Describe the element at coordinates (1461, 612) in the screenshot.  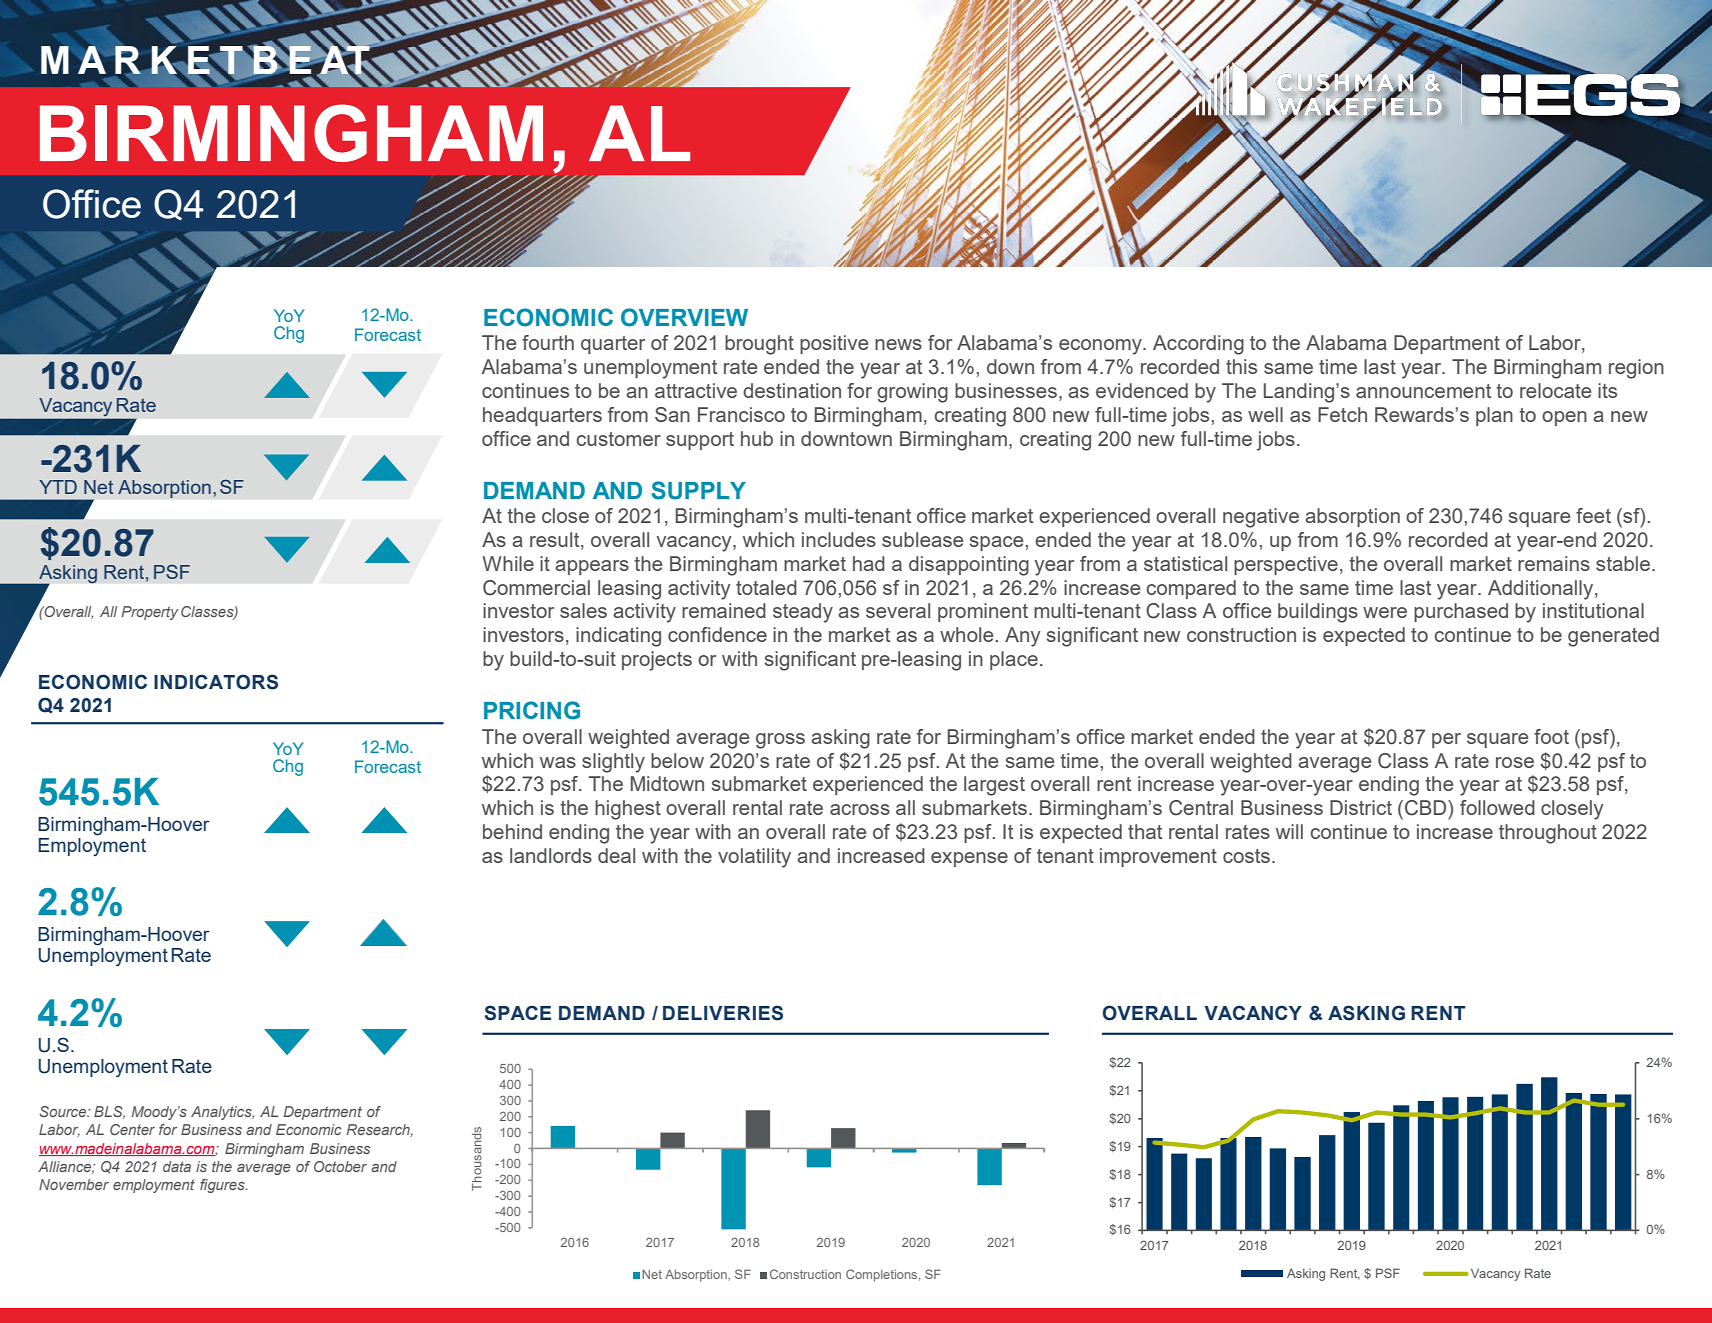
I see `purchased` at that location.
